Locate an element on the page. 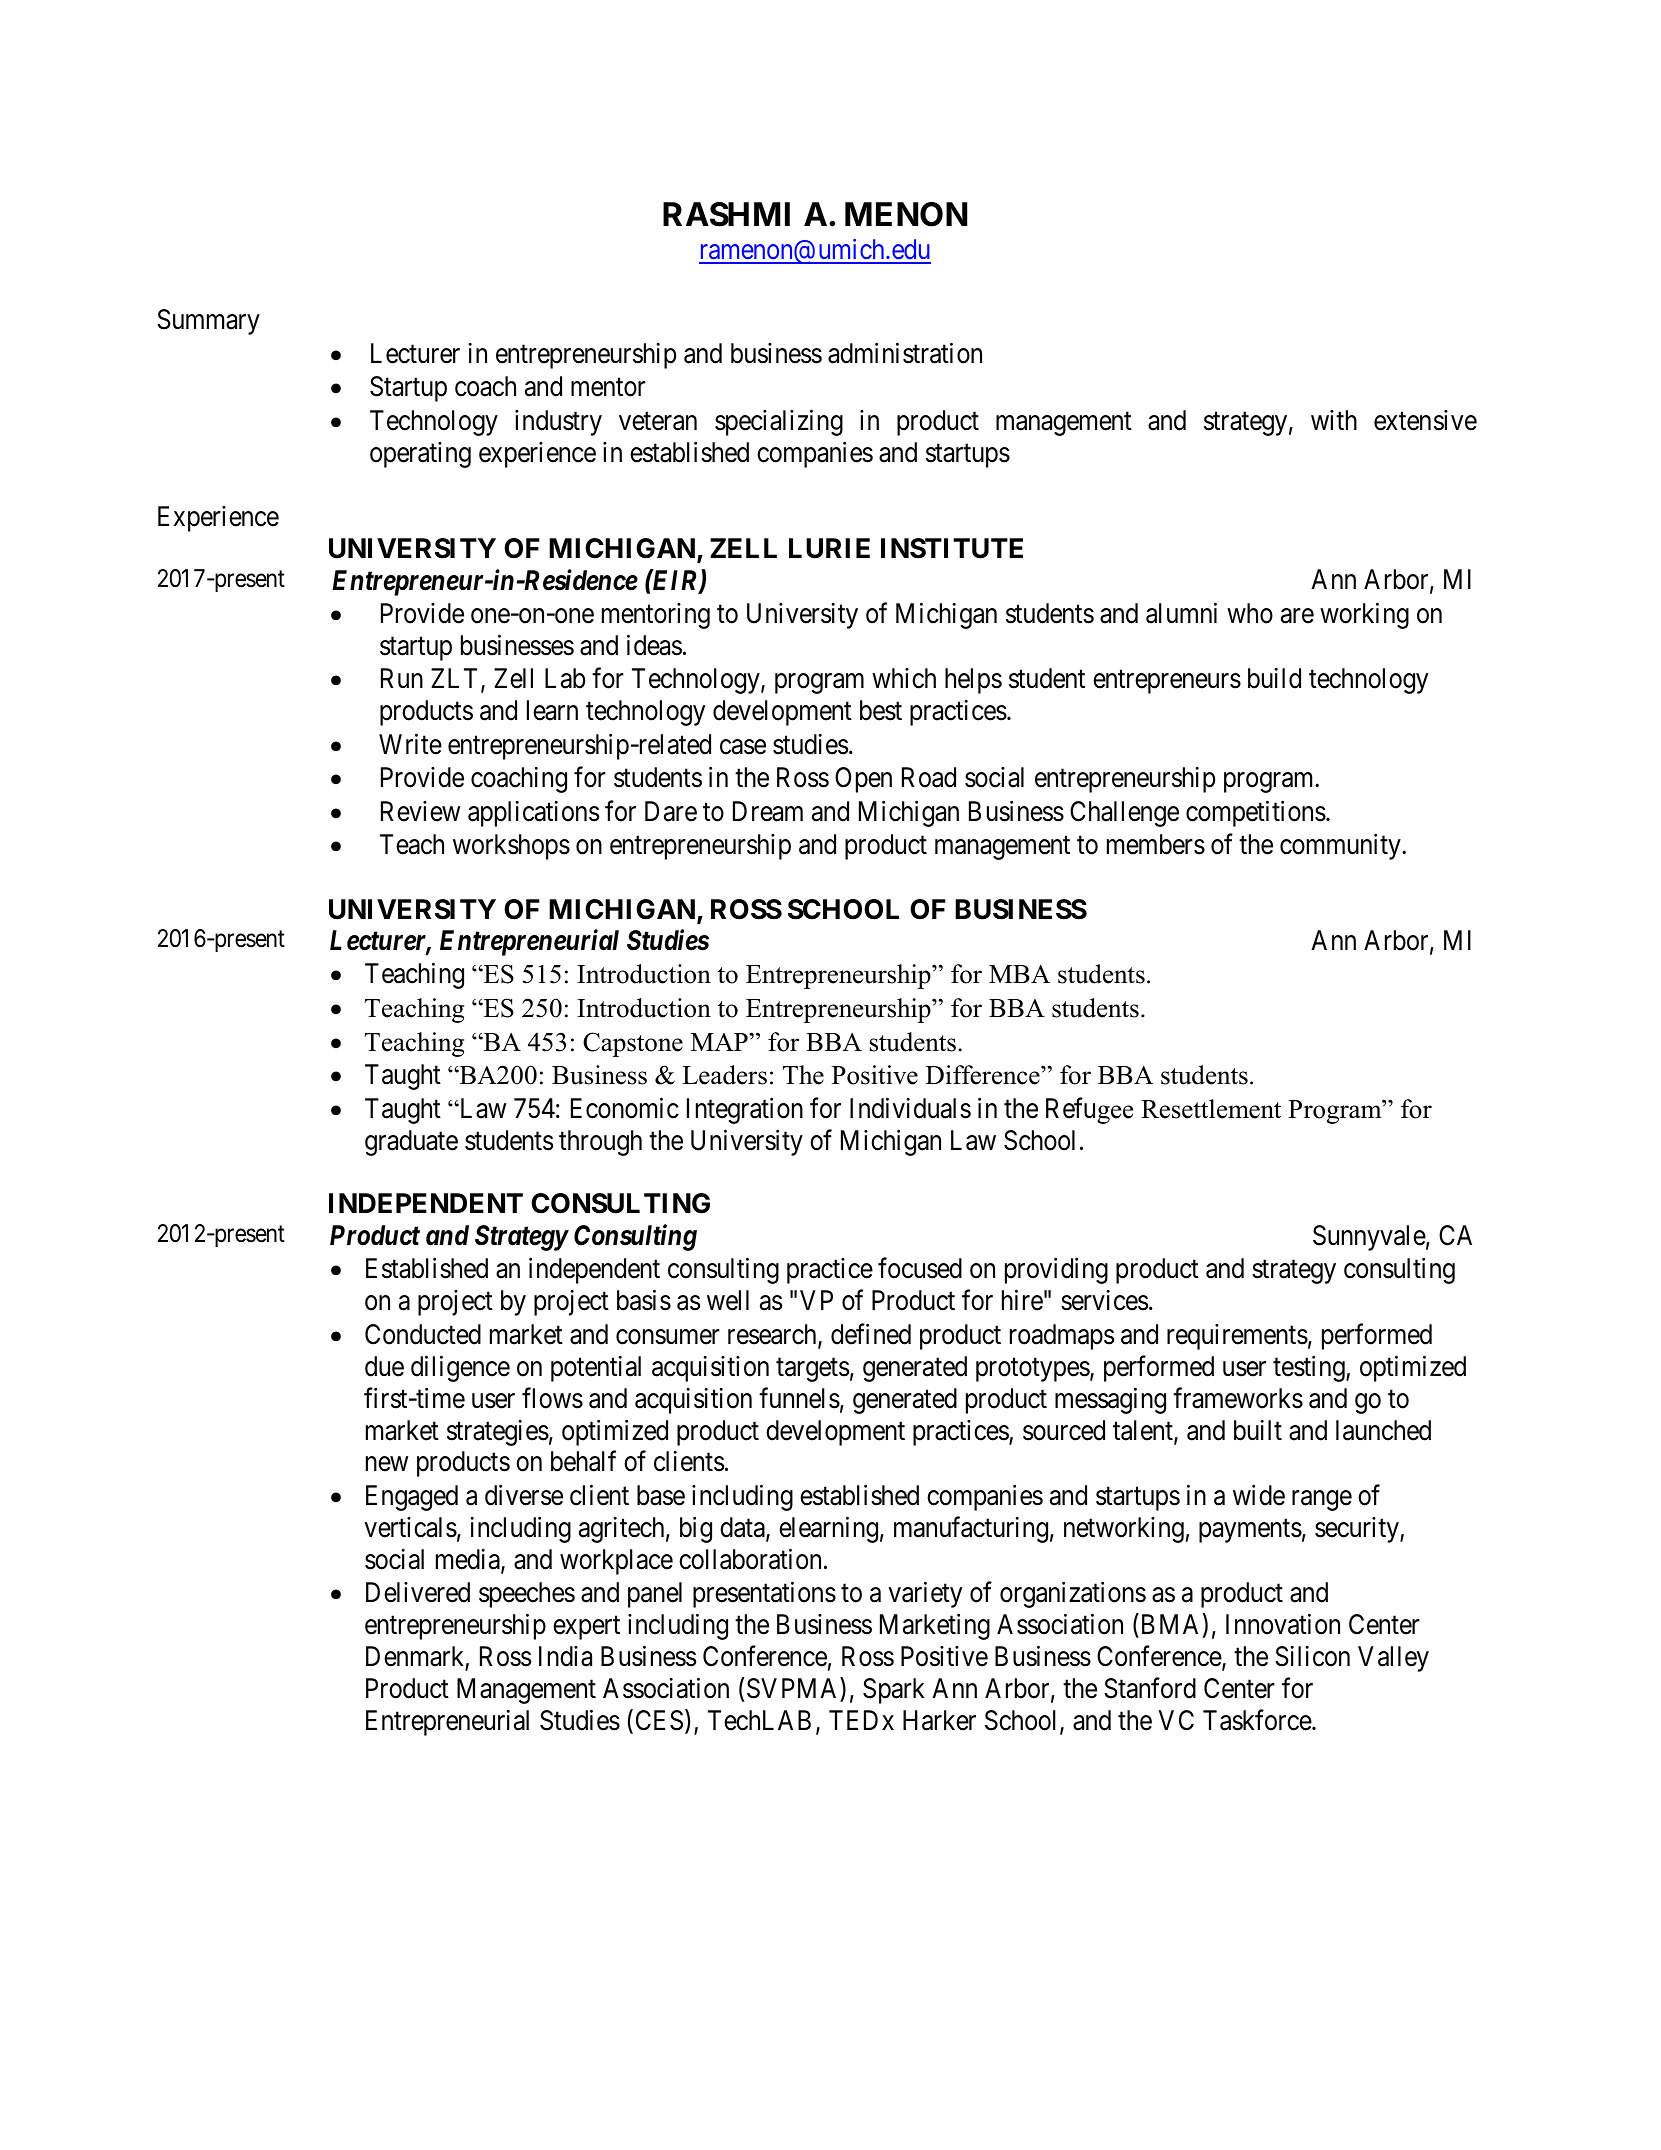 Image resolution: width=1661 pixels, height=2150 pixels. Delivered is located at coordinates (418, 1592).
